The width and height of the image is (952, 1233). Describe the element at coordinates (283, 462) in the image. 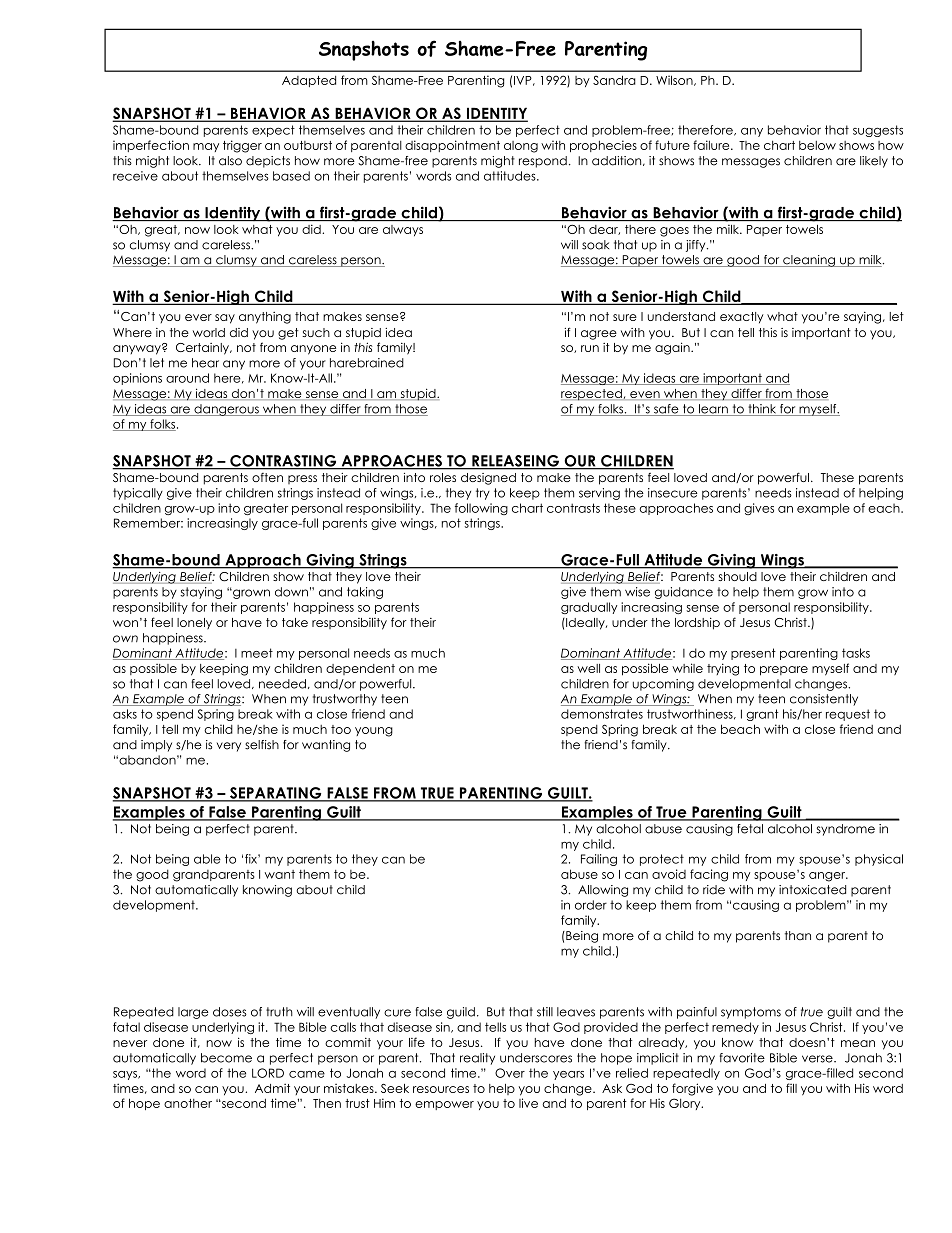

I see `CONTRASTING` at that location.
